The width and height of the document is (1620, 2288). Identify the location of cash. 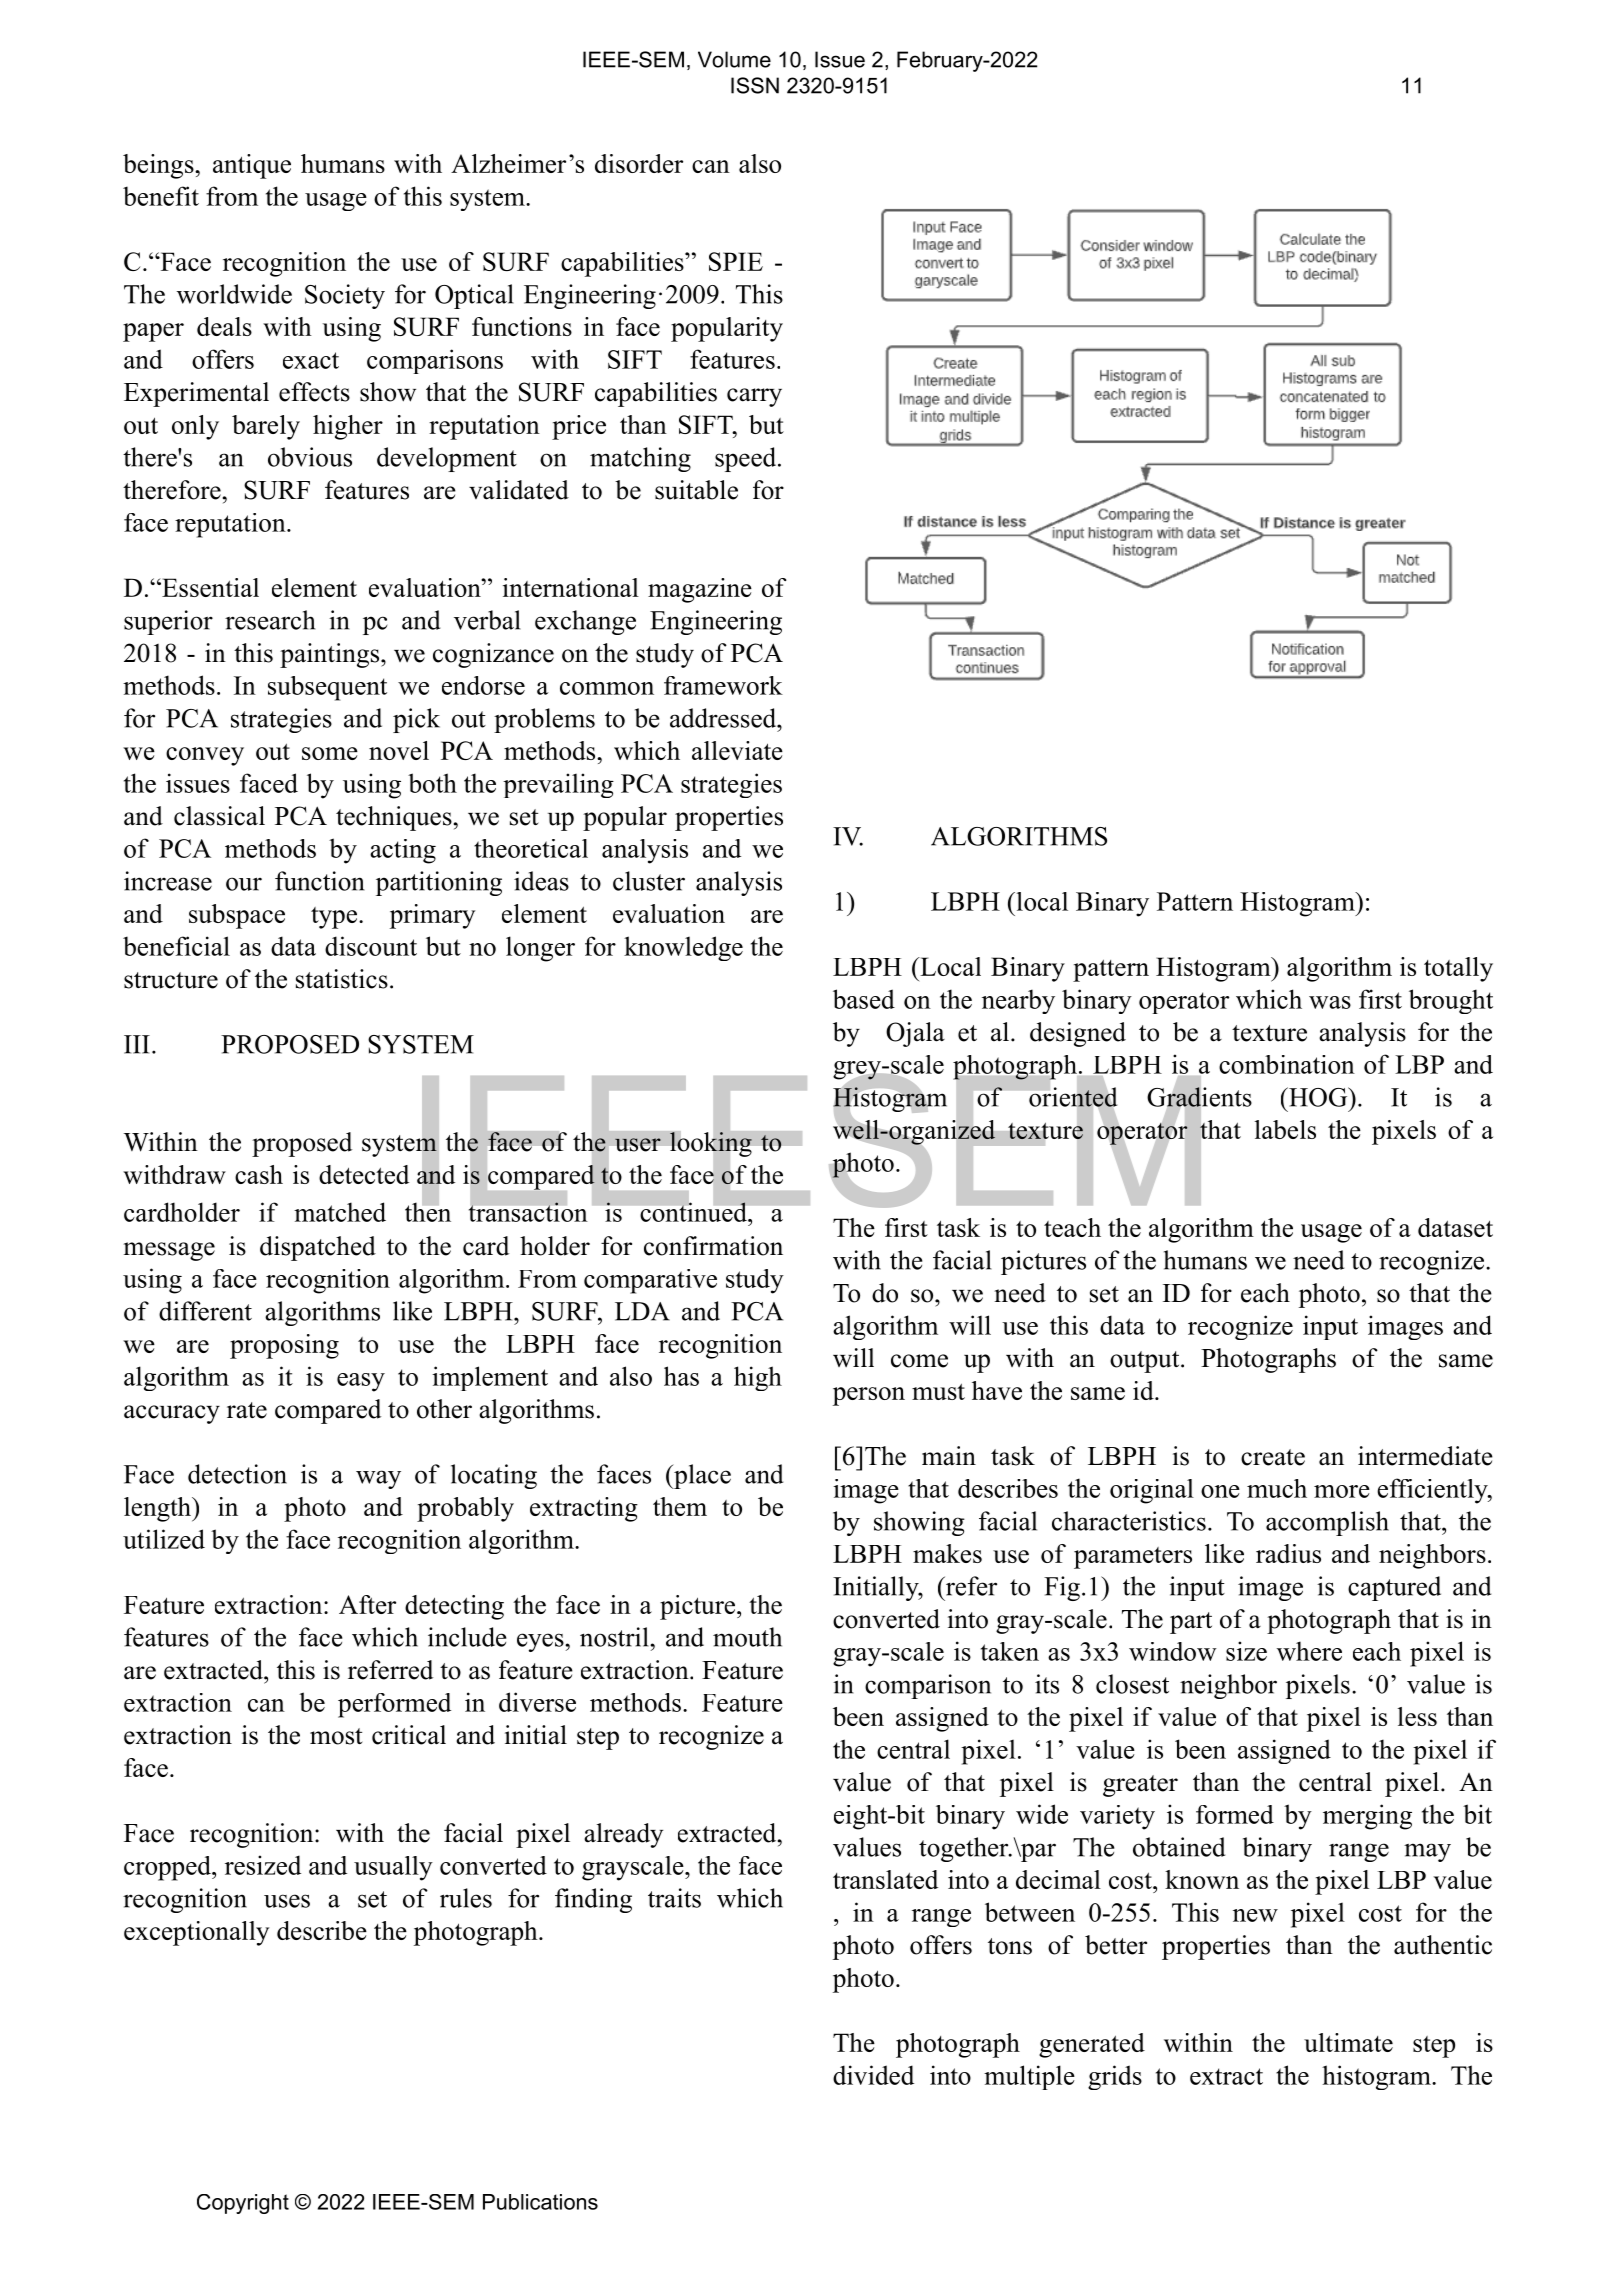
(259, 1174).
